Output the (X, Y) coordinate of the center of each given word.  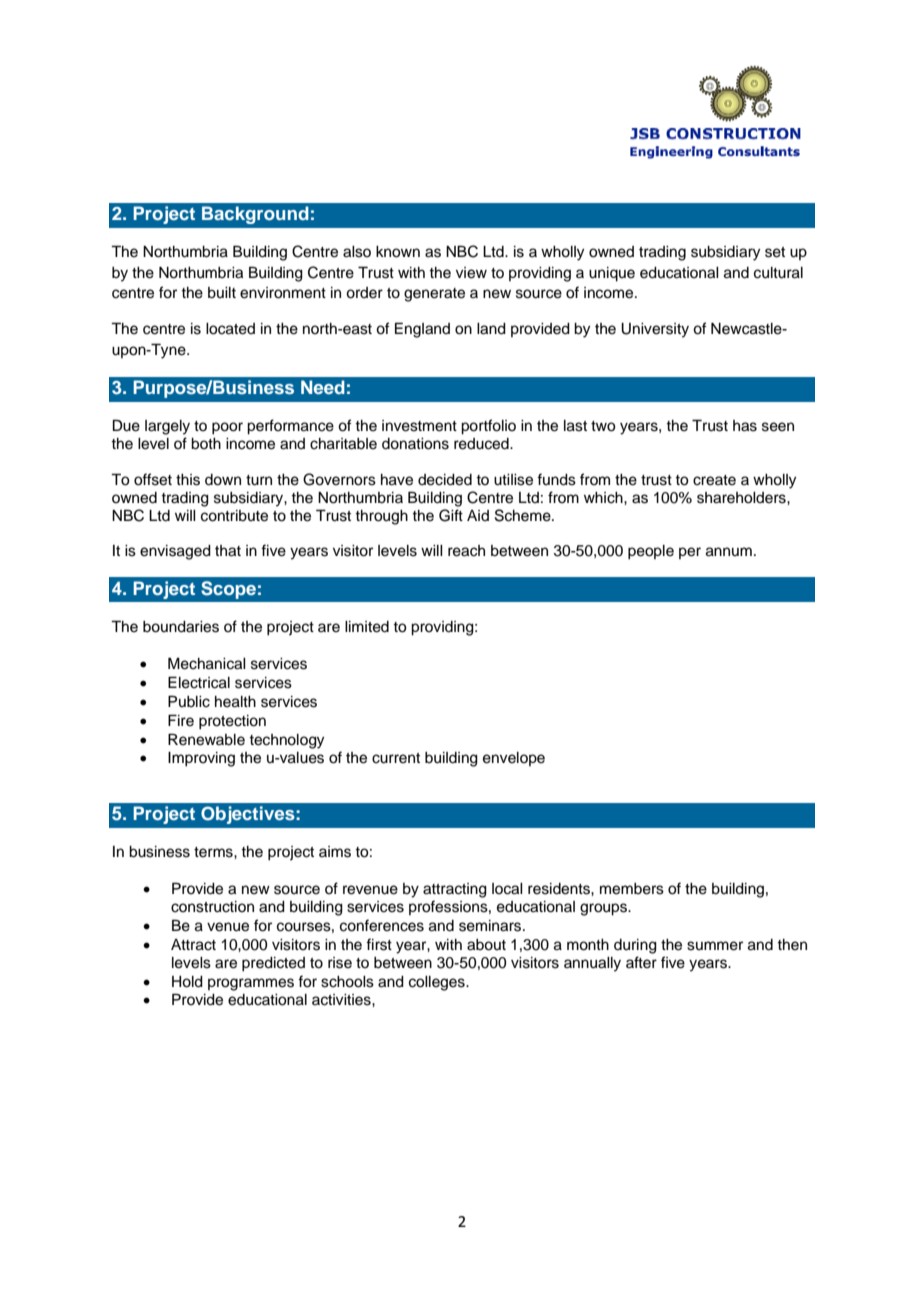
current (396, 758)
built (222, 293)
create (714, 480)
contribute (234, 516)
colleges (438, 983)
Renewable (206, 739)
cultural (778, 273)
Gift (451, 515)
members (632, 889)
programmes (251, 984)
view (471, 273)
